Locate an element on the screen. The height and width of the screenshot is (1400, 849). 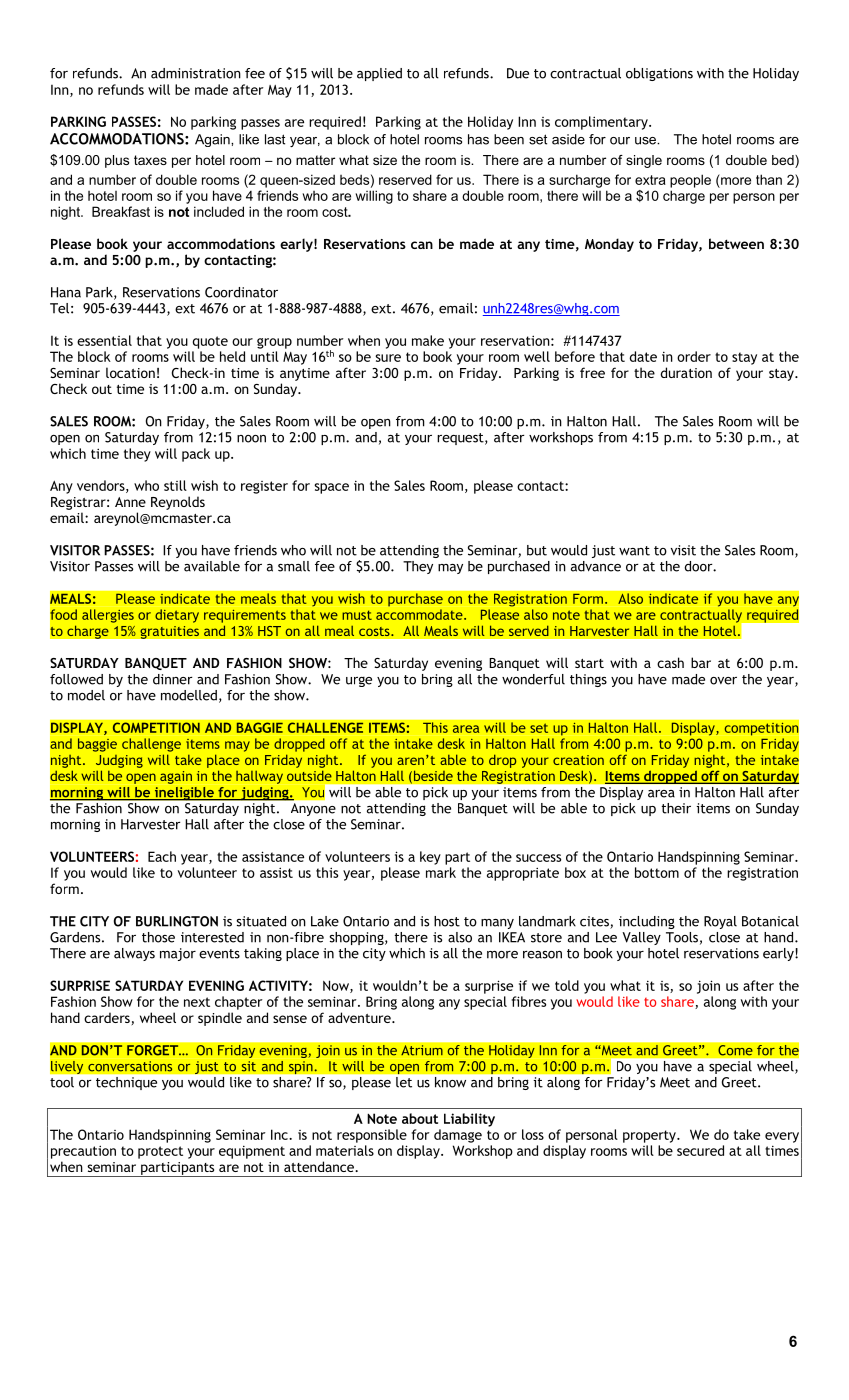
location is located at coordinates (130, 372).
